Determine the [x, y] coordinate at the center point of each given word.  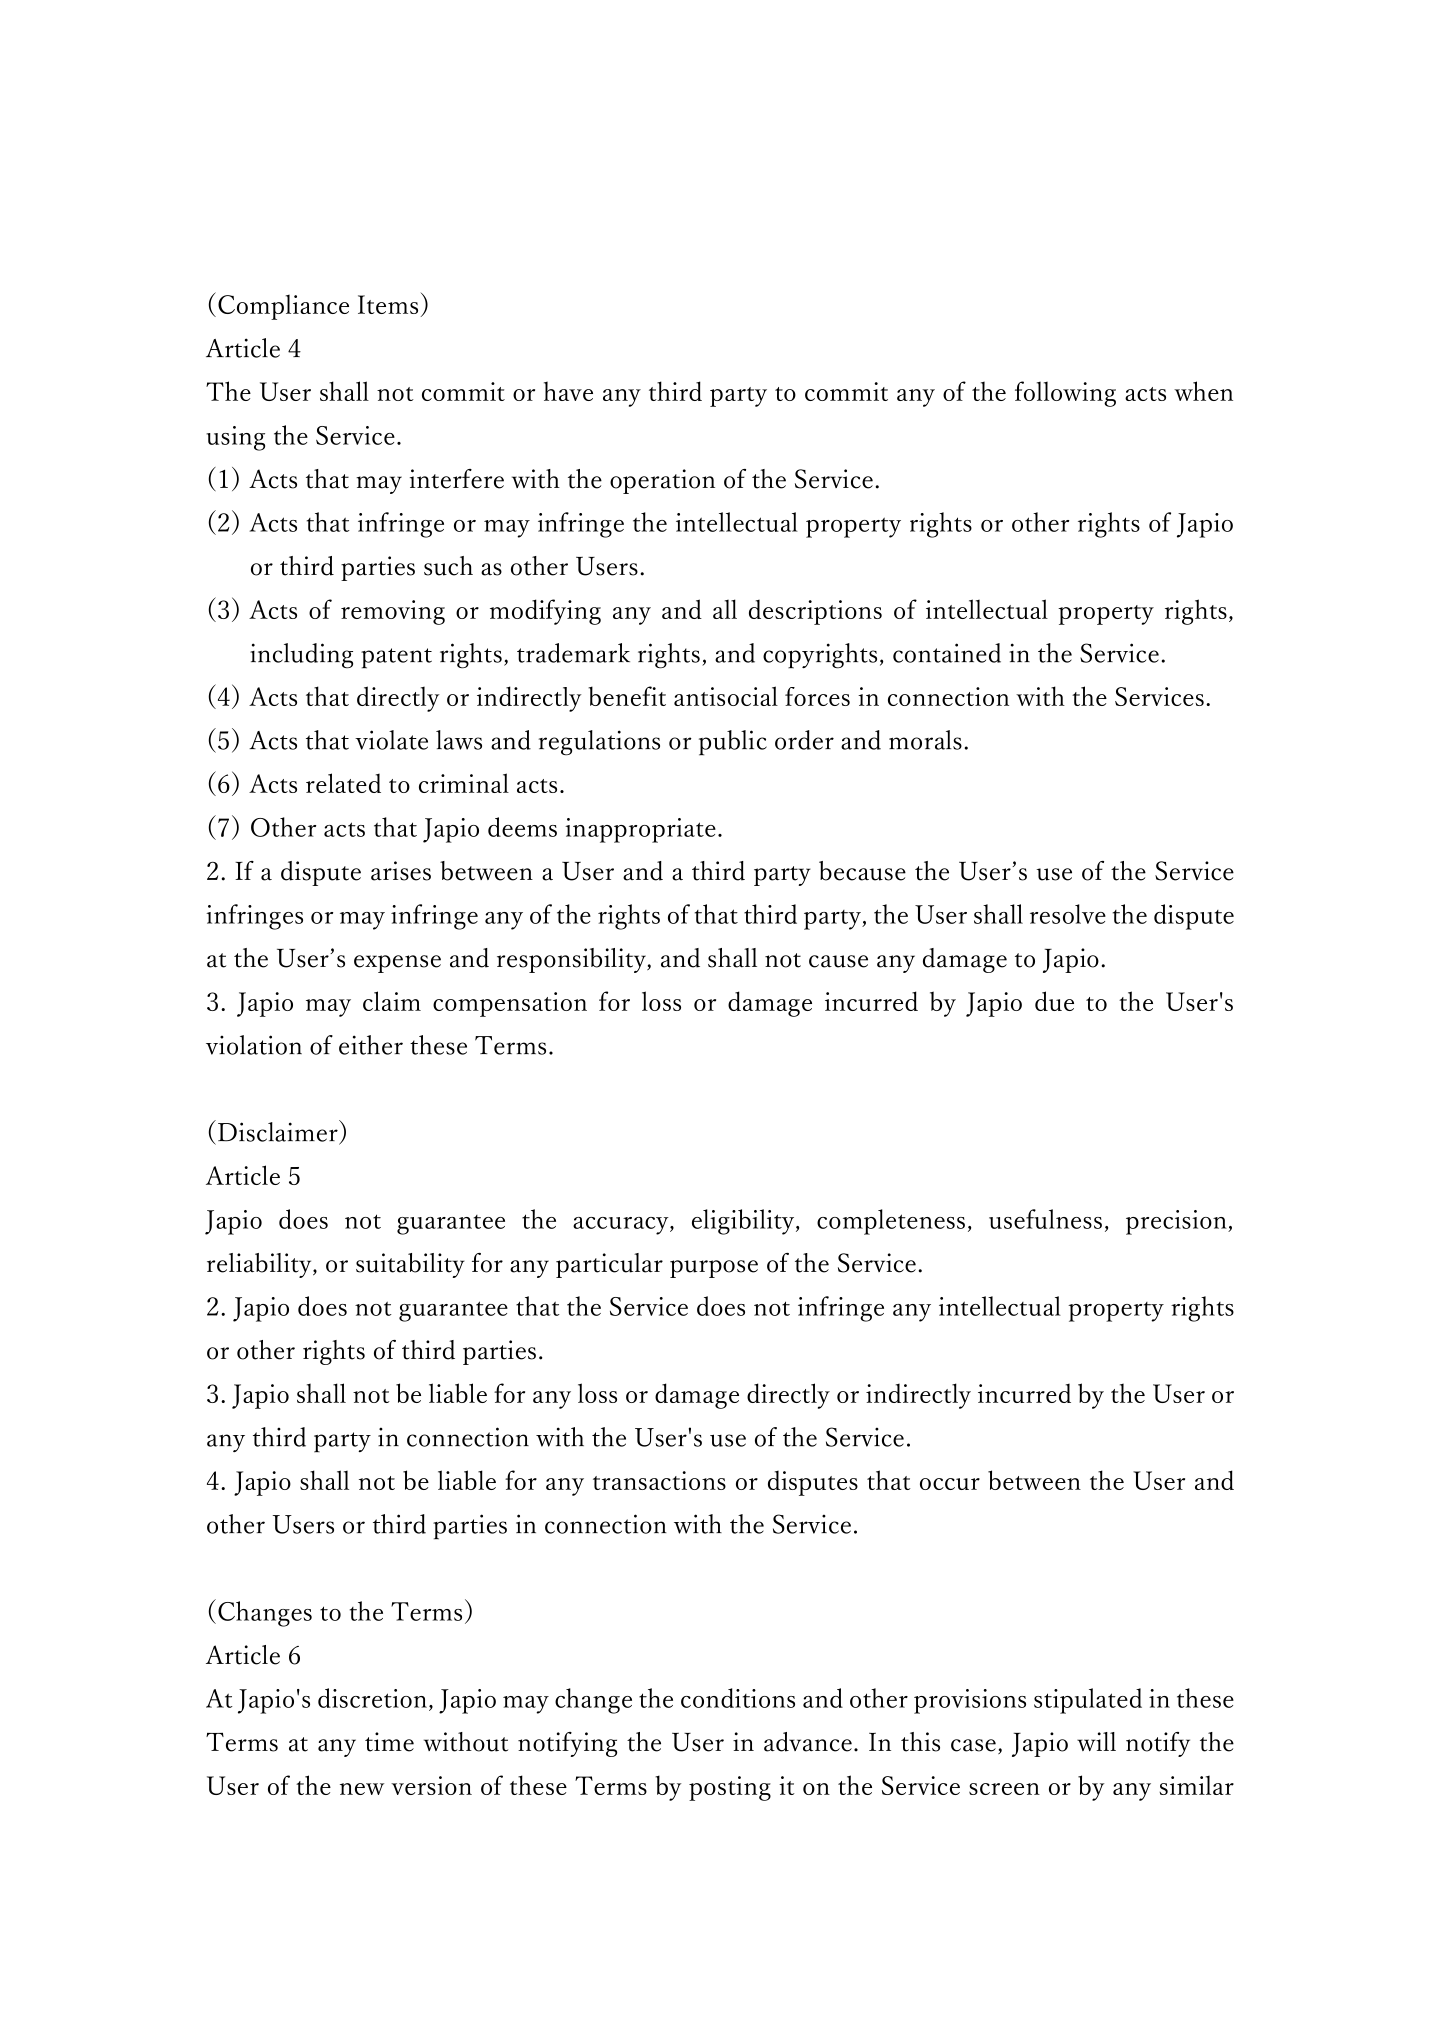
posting [730, 1788]
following [1065, 394]
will [1096, 1741]
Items [388, 304]
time [389, 1742]
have [568, 391]
